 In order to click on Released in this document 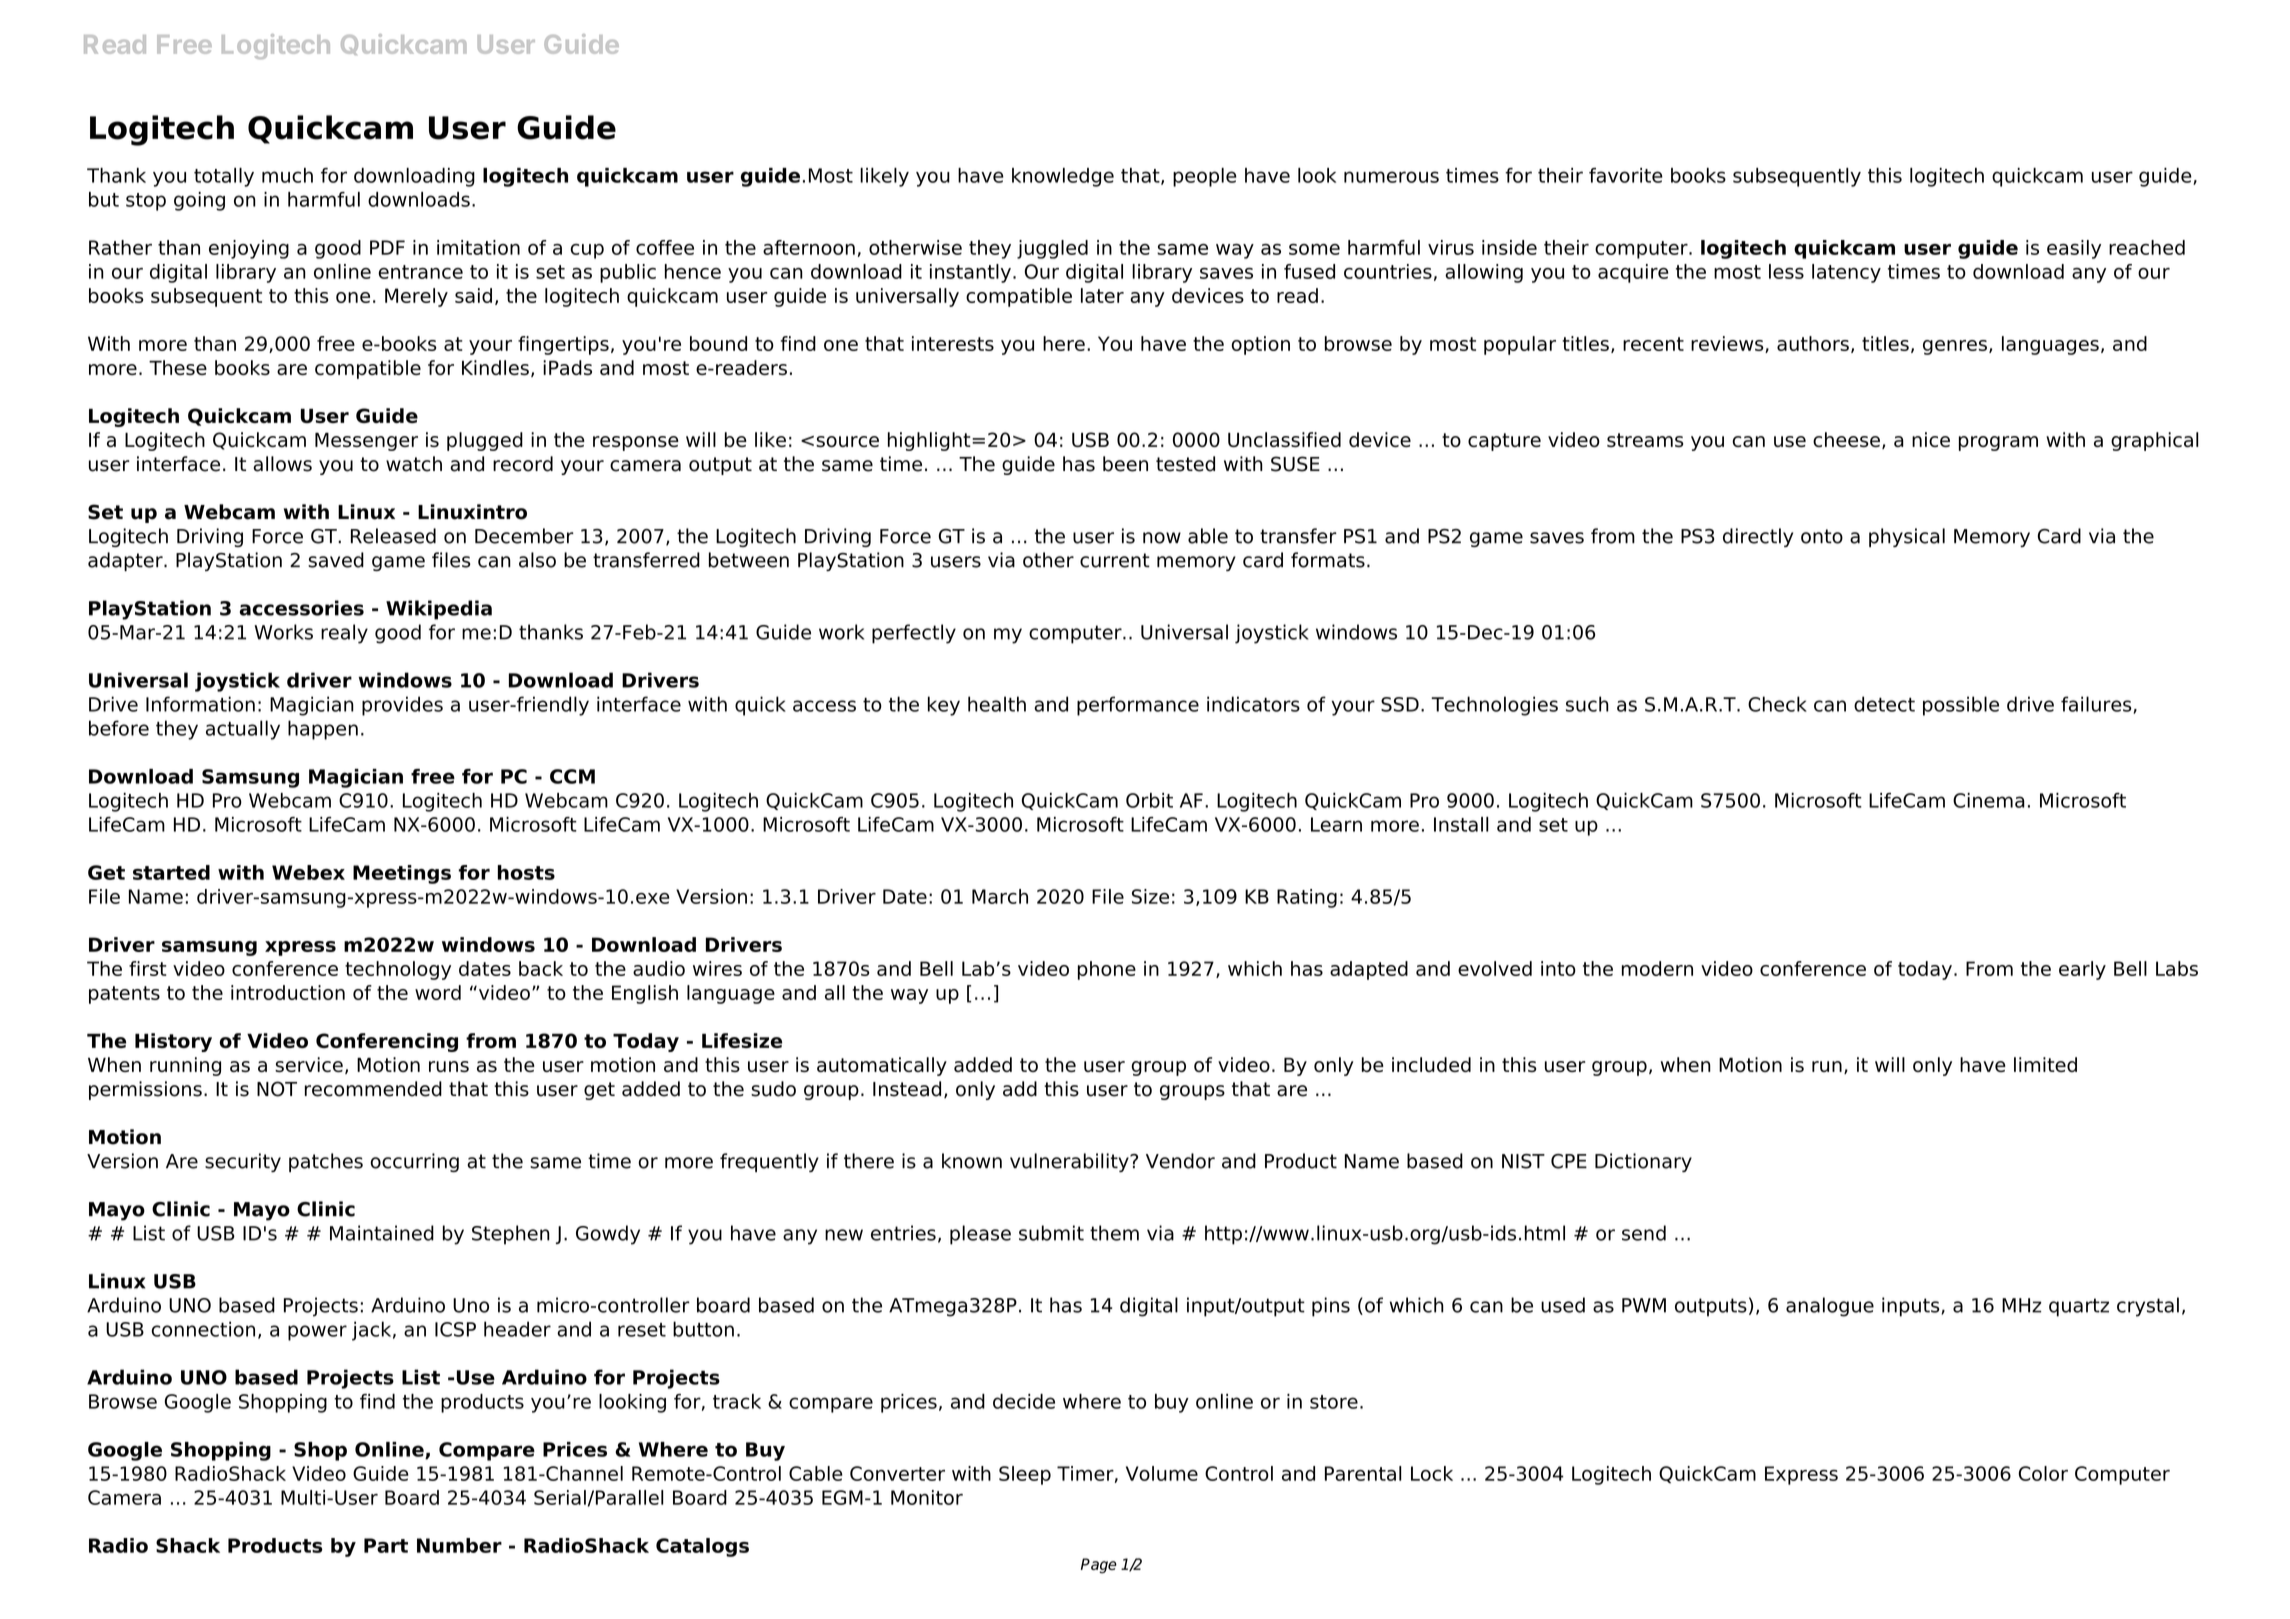, I will do `click(393, 536)`.
